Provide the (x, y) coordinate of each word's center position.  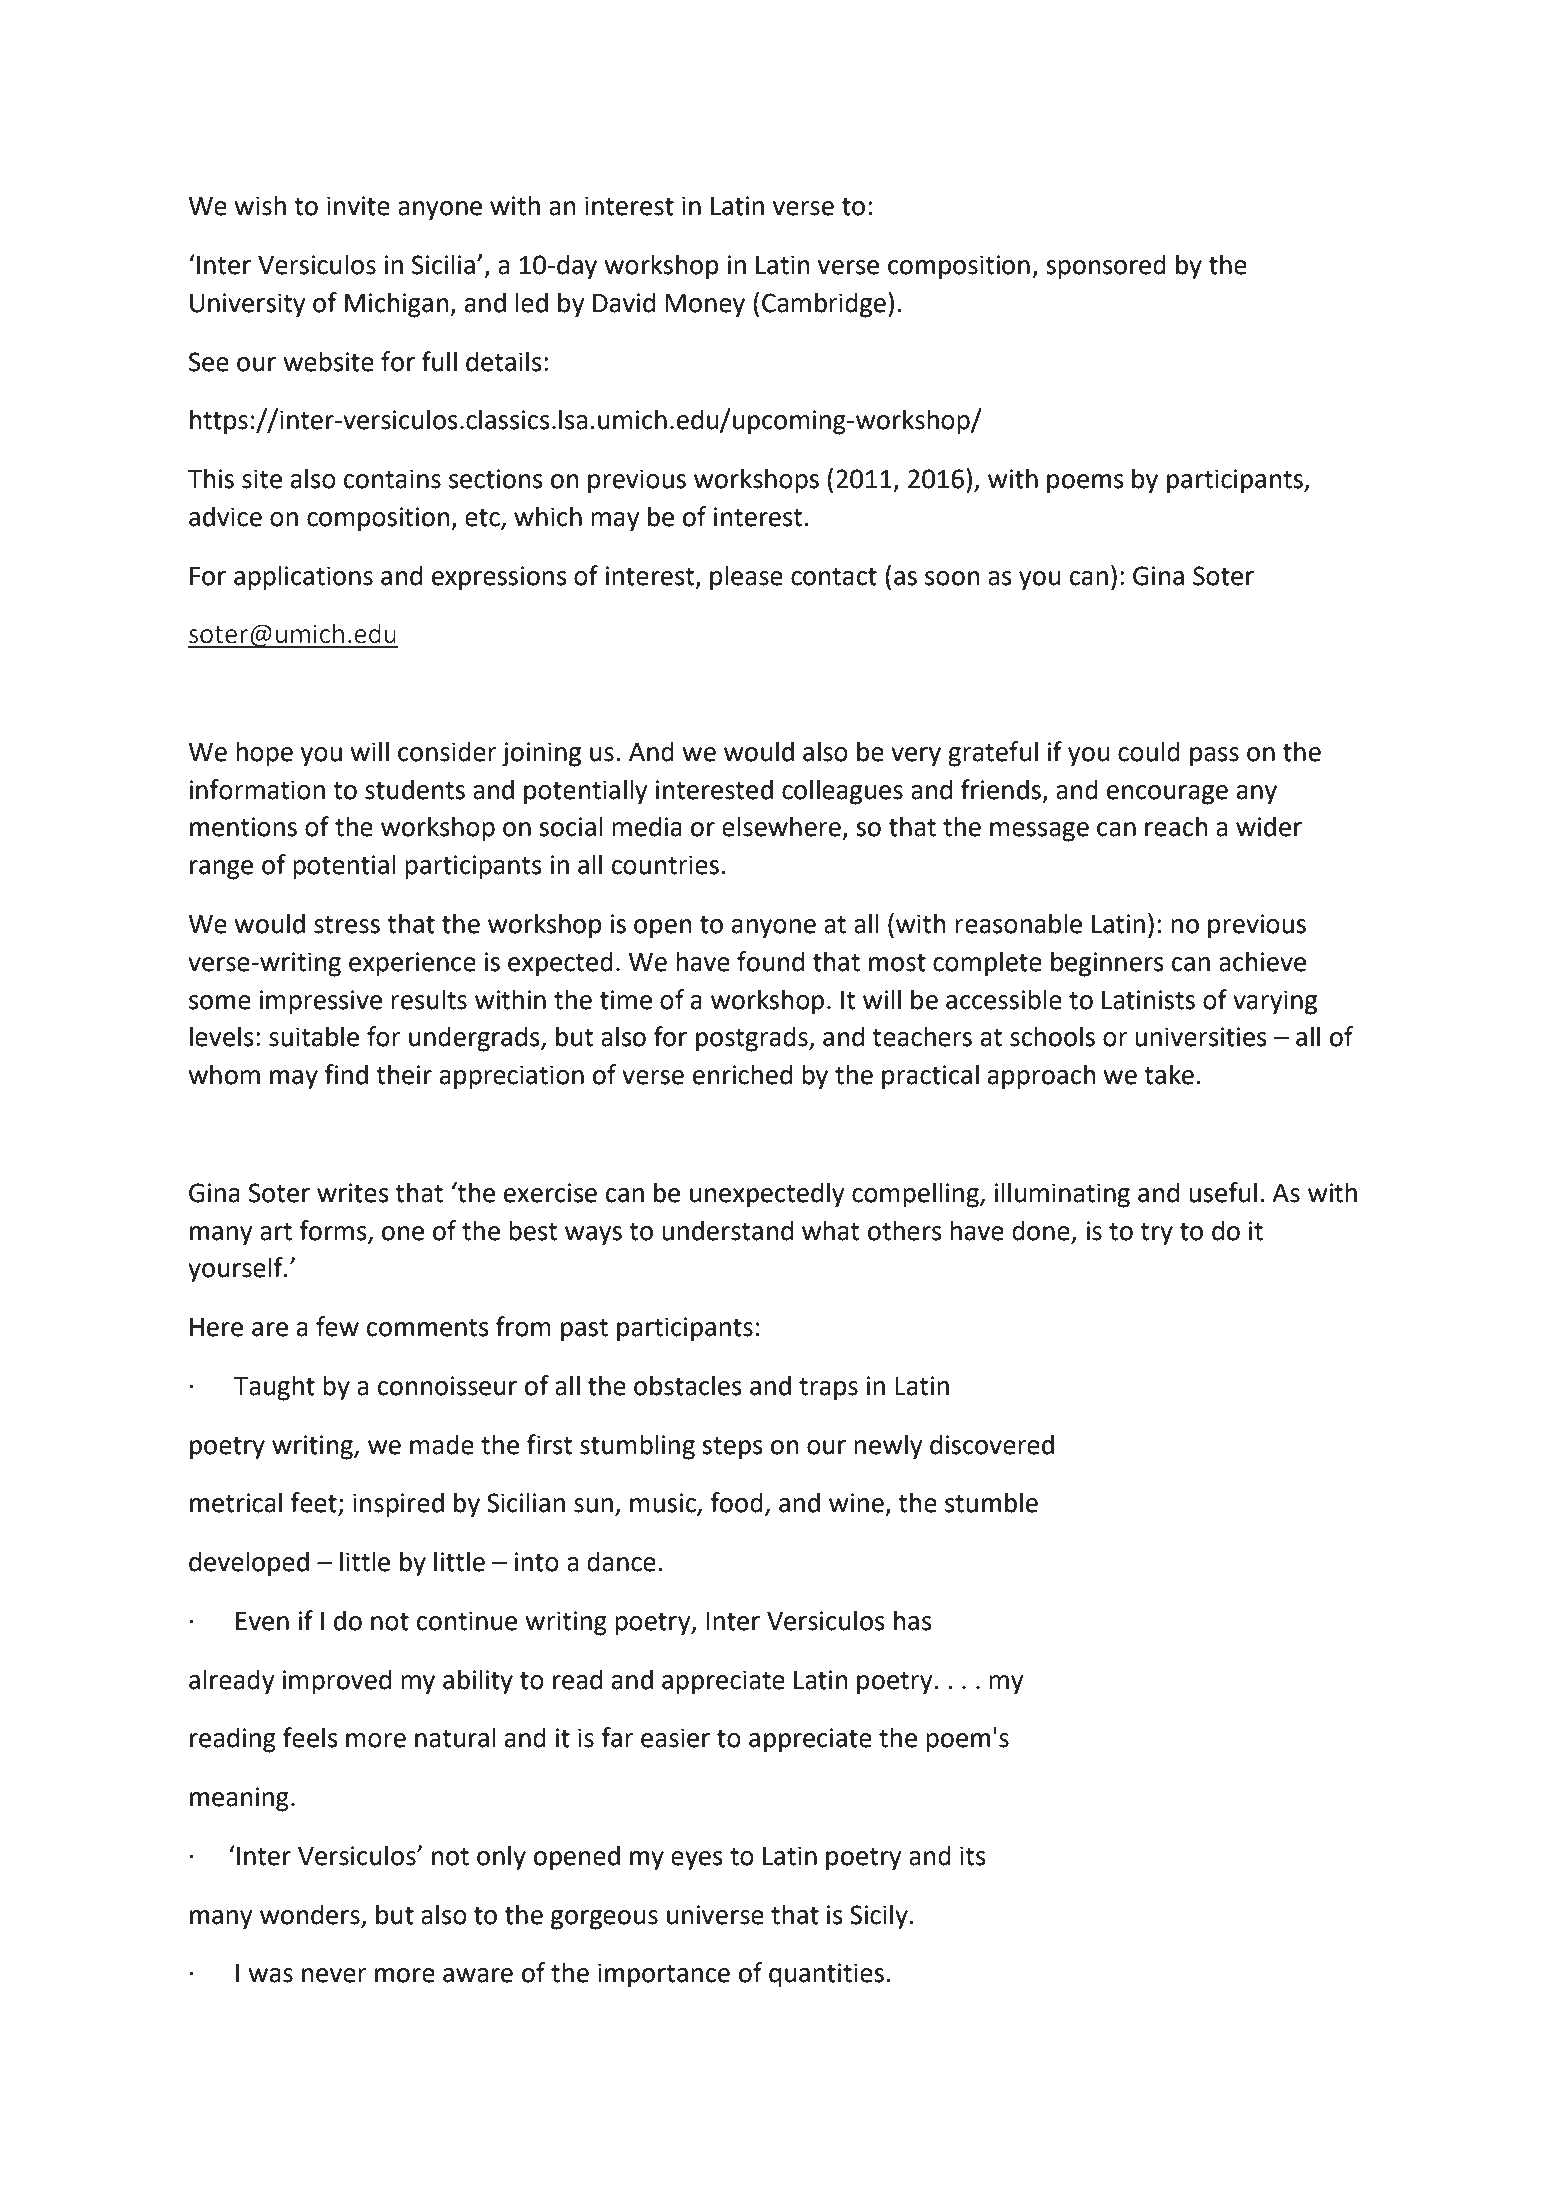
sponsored (1106, 267)
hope (264, 754)
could (1149, 751)
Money (705, 306)
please (746, 578)
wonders (310, 1914)
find (346, 1074)
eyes (697, 1861)
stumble (991, 1502)
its (973, 1856)
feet (314, 1503)
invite (358, 206)
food (736, 1502)
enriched (742, 1074)
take (1169, 1074)
